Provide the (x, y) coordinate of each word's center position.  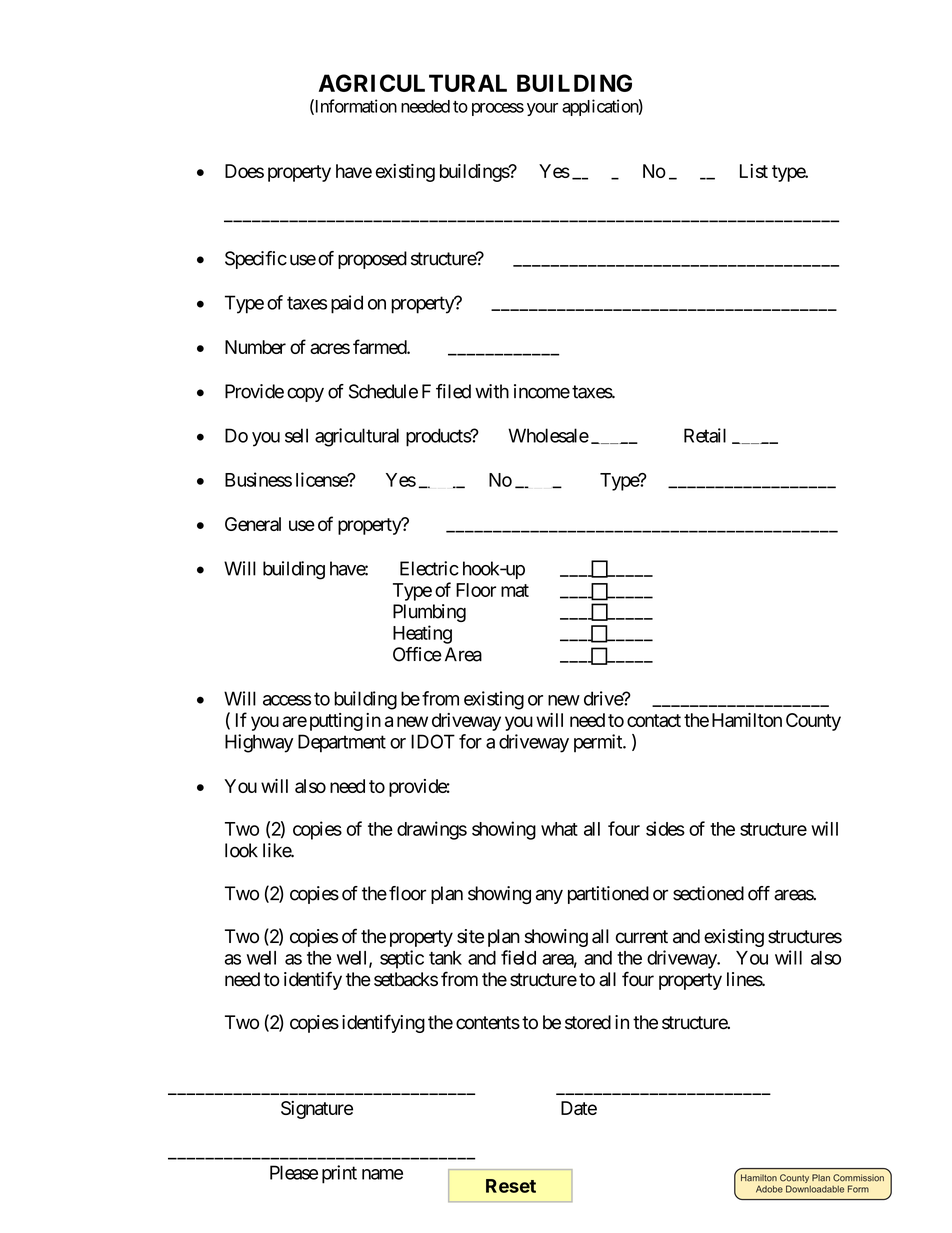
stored (588, 1022)
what (559, 829)
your (542, 109)
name (382, 1174)
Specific (256, 260)
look (241, 850)
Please (294, 1172)
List (754, 171)
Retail (705, 435)
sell (296, 435)
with (492, 391)
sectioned (708, 893)
